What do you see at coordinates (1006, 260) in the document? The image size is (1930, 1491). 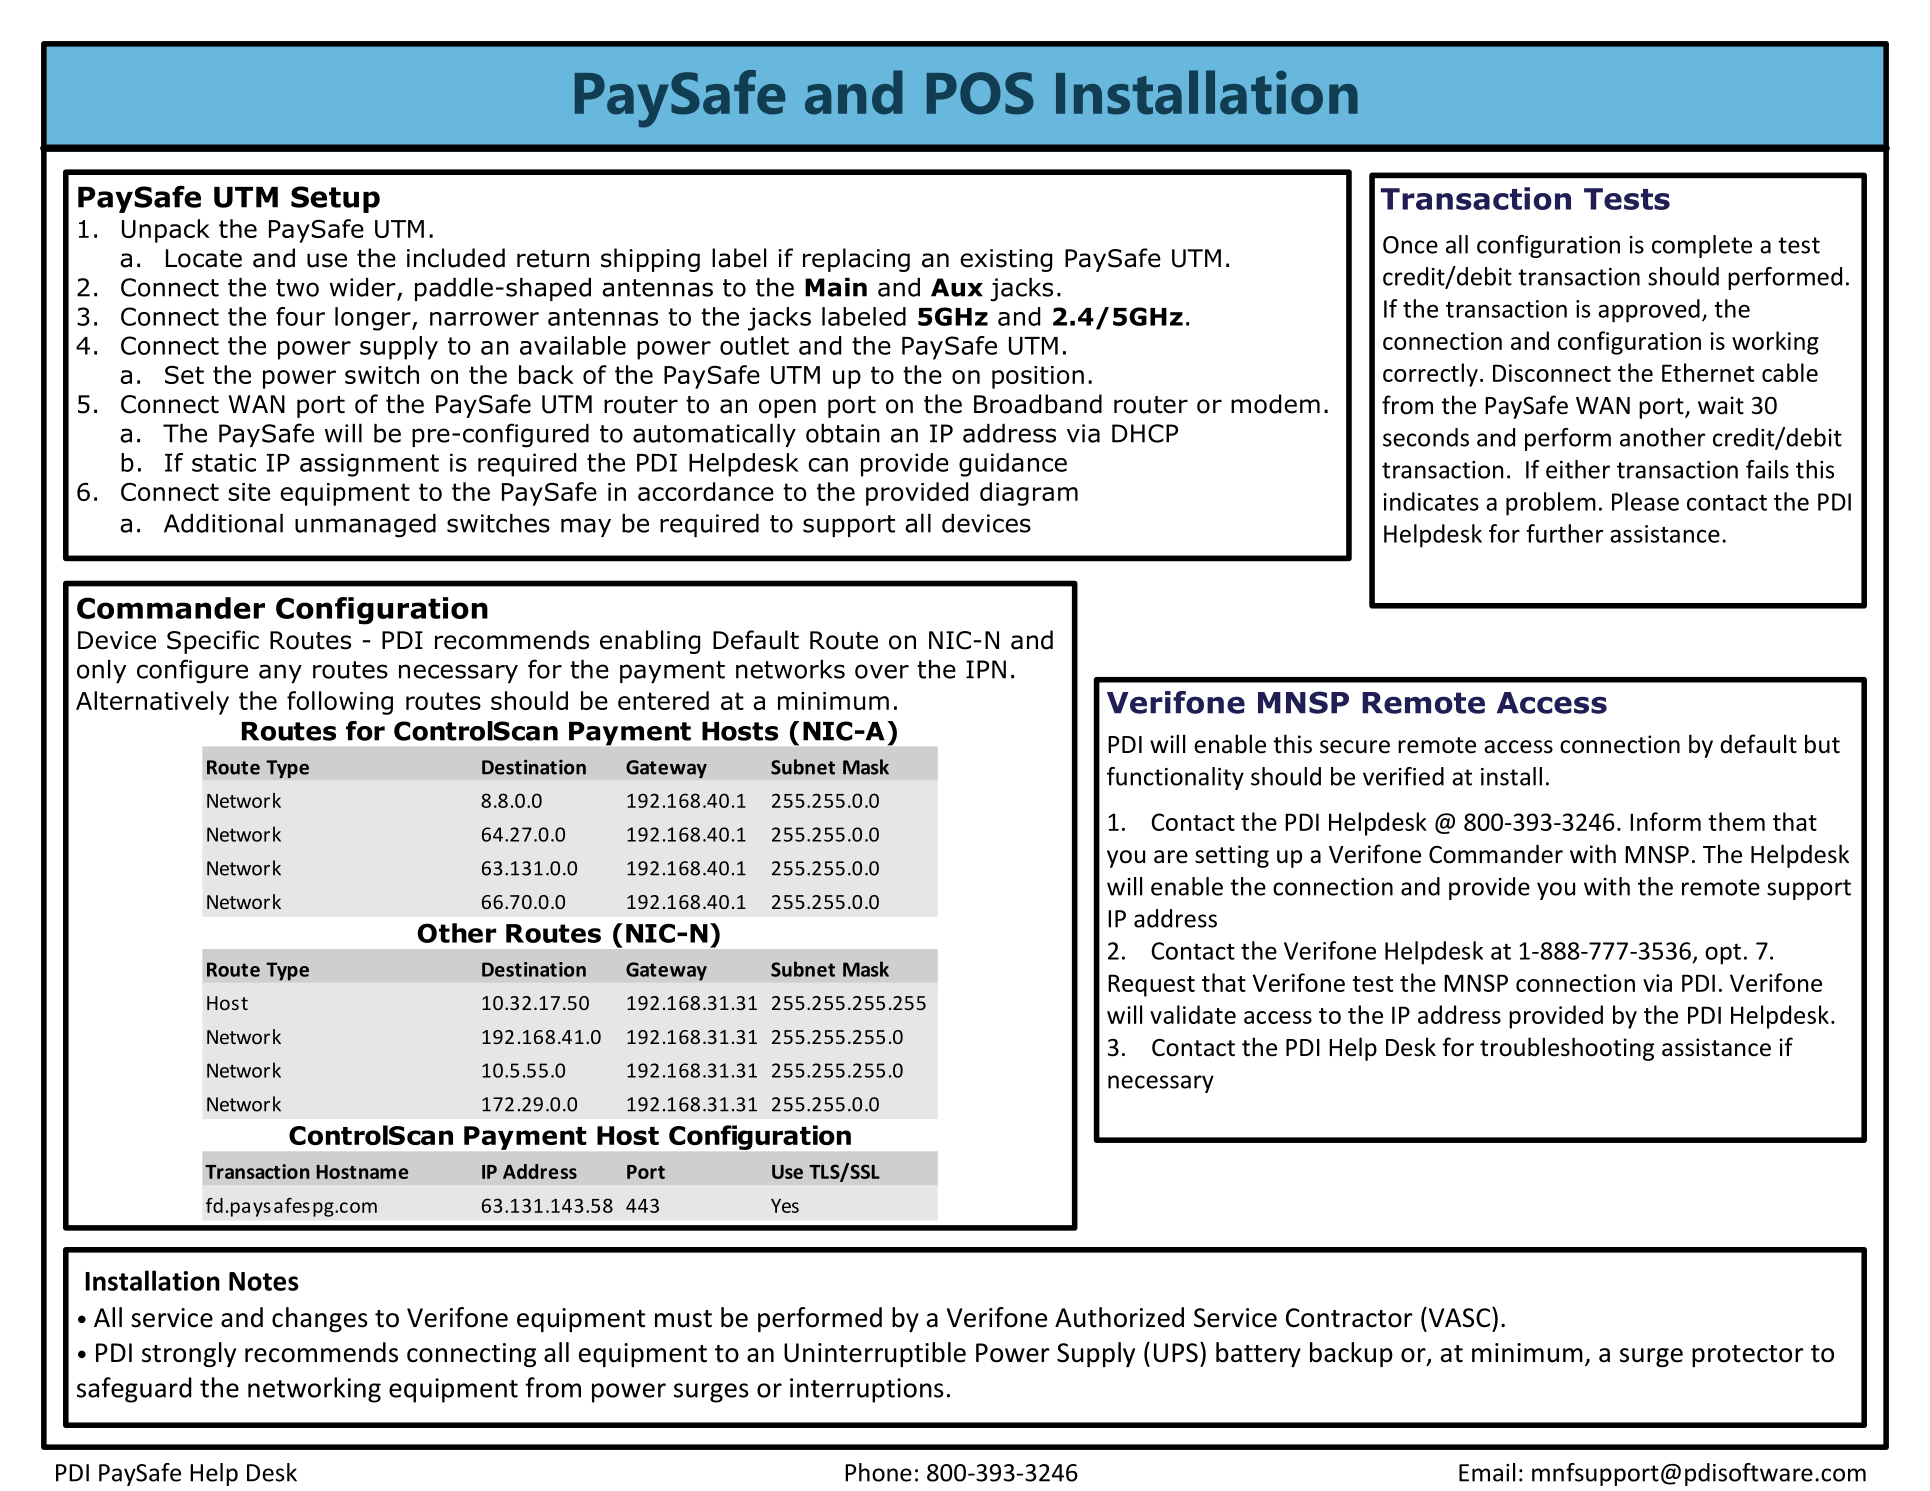 I see `existing` at bounding box center [1006, 260].
